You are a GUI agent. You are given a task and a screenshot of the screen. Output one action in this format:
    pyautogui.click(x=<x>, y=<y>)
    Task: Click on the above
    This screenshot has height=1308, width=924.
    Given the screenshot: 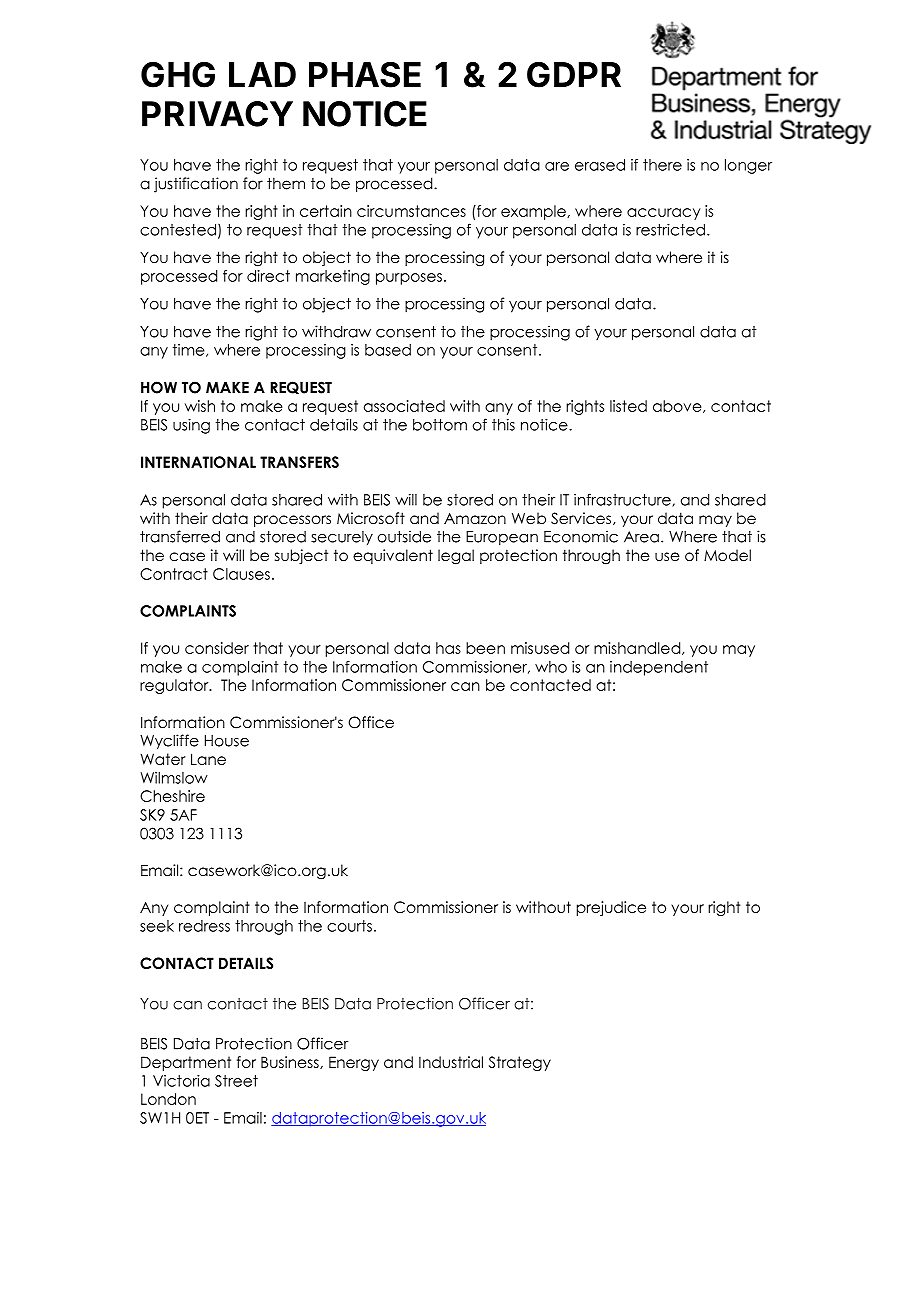 What is the action you would take?
    pyautogui.click(x=678, y=406)
